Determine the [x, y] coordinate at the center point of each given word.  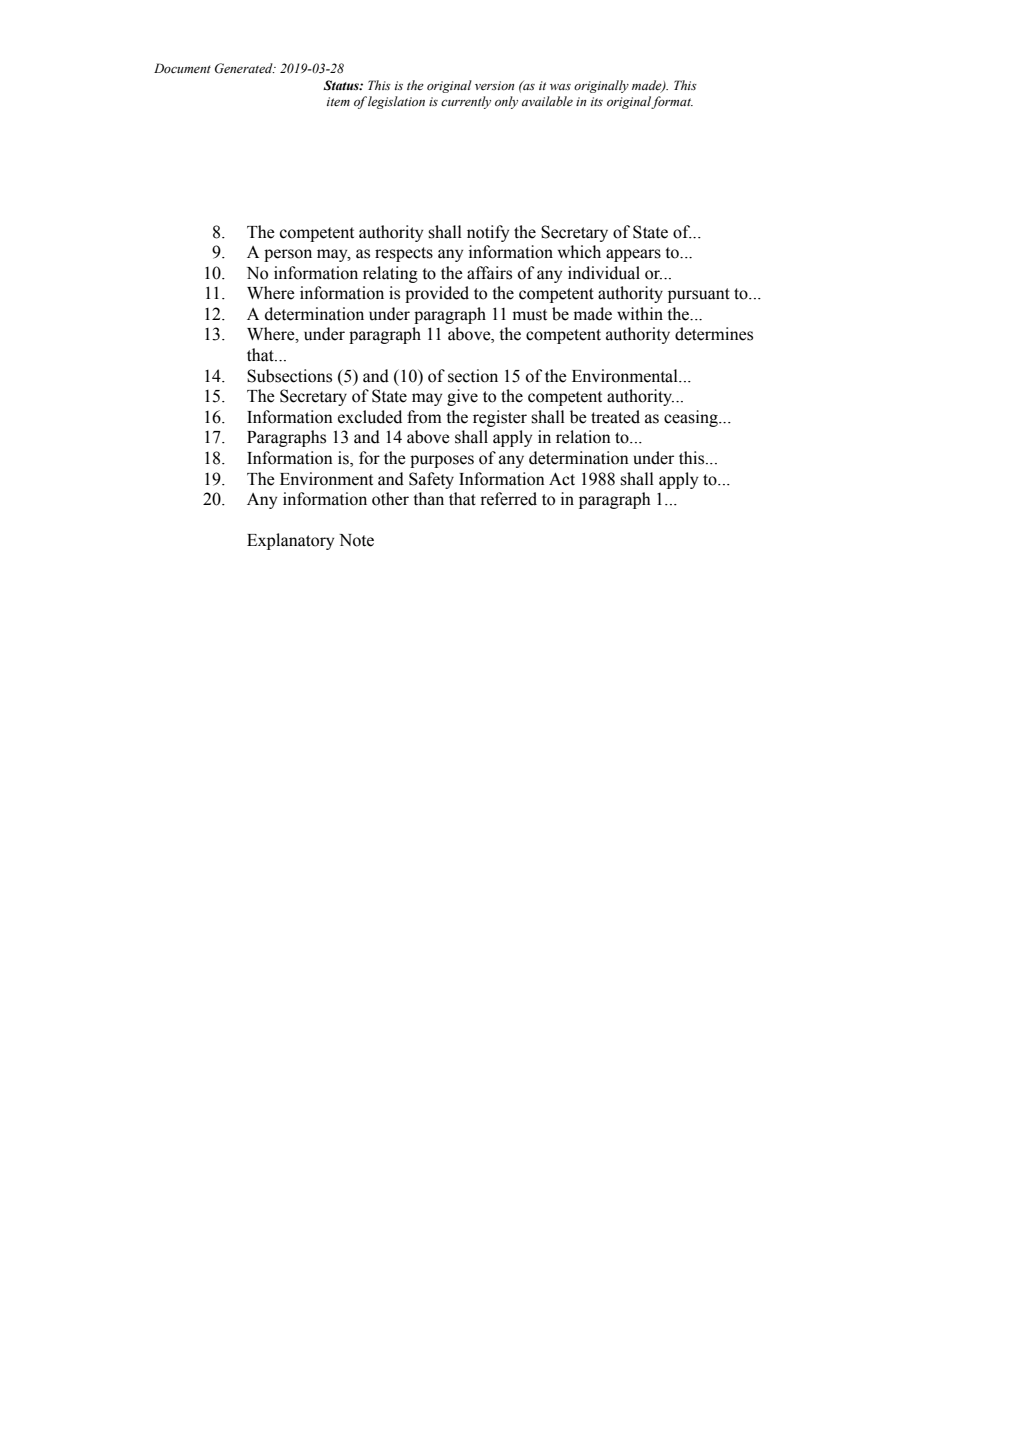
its [597, 101]
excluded [370, 417]
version [494, 85]
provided [437, 294]
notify [488, 233]
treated [615, 417]
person [288, 255]
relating [390, 274]
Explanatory [290, 541]
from [424, 417]
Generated [245, 68]
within [640, 313]
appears [633, 255]
